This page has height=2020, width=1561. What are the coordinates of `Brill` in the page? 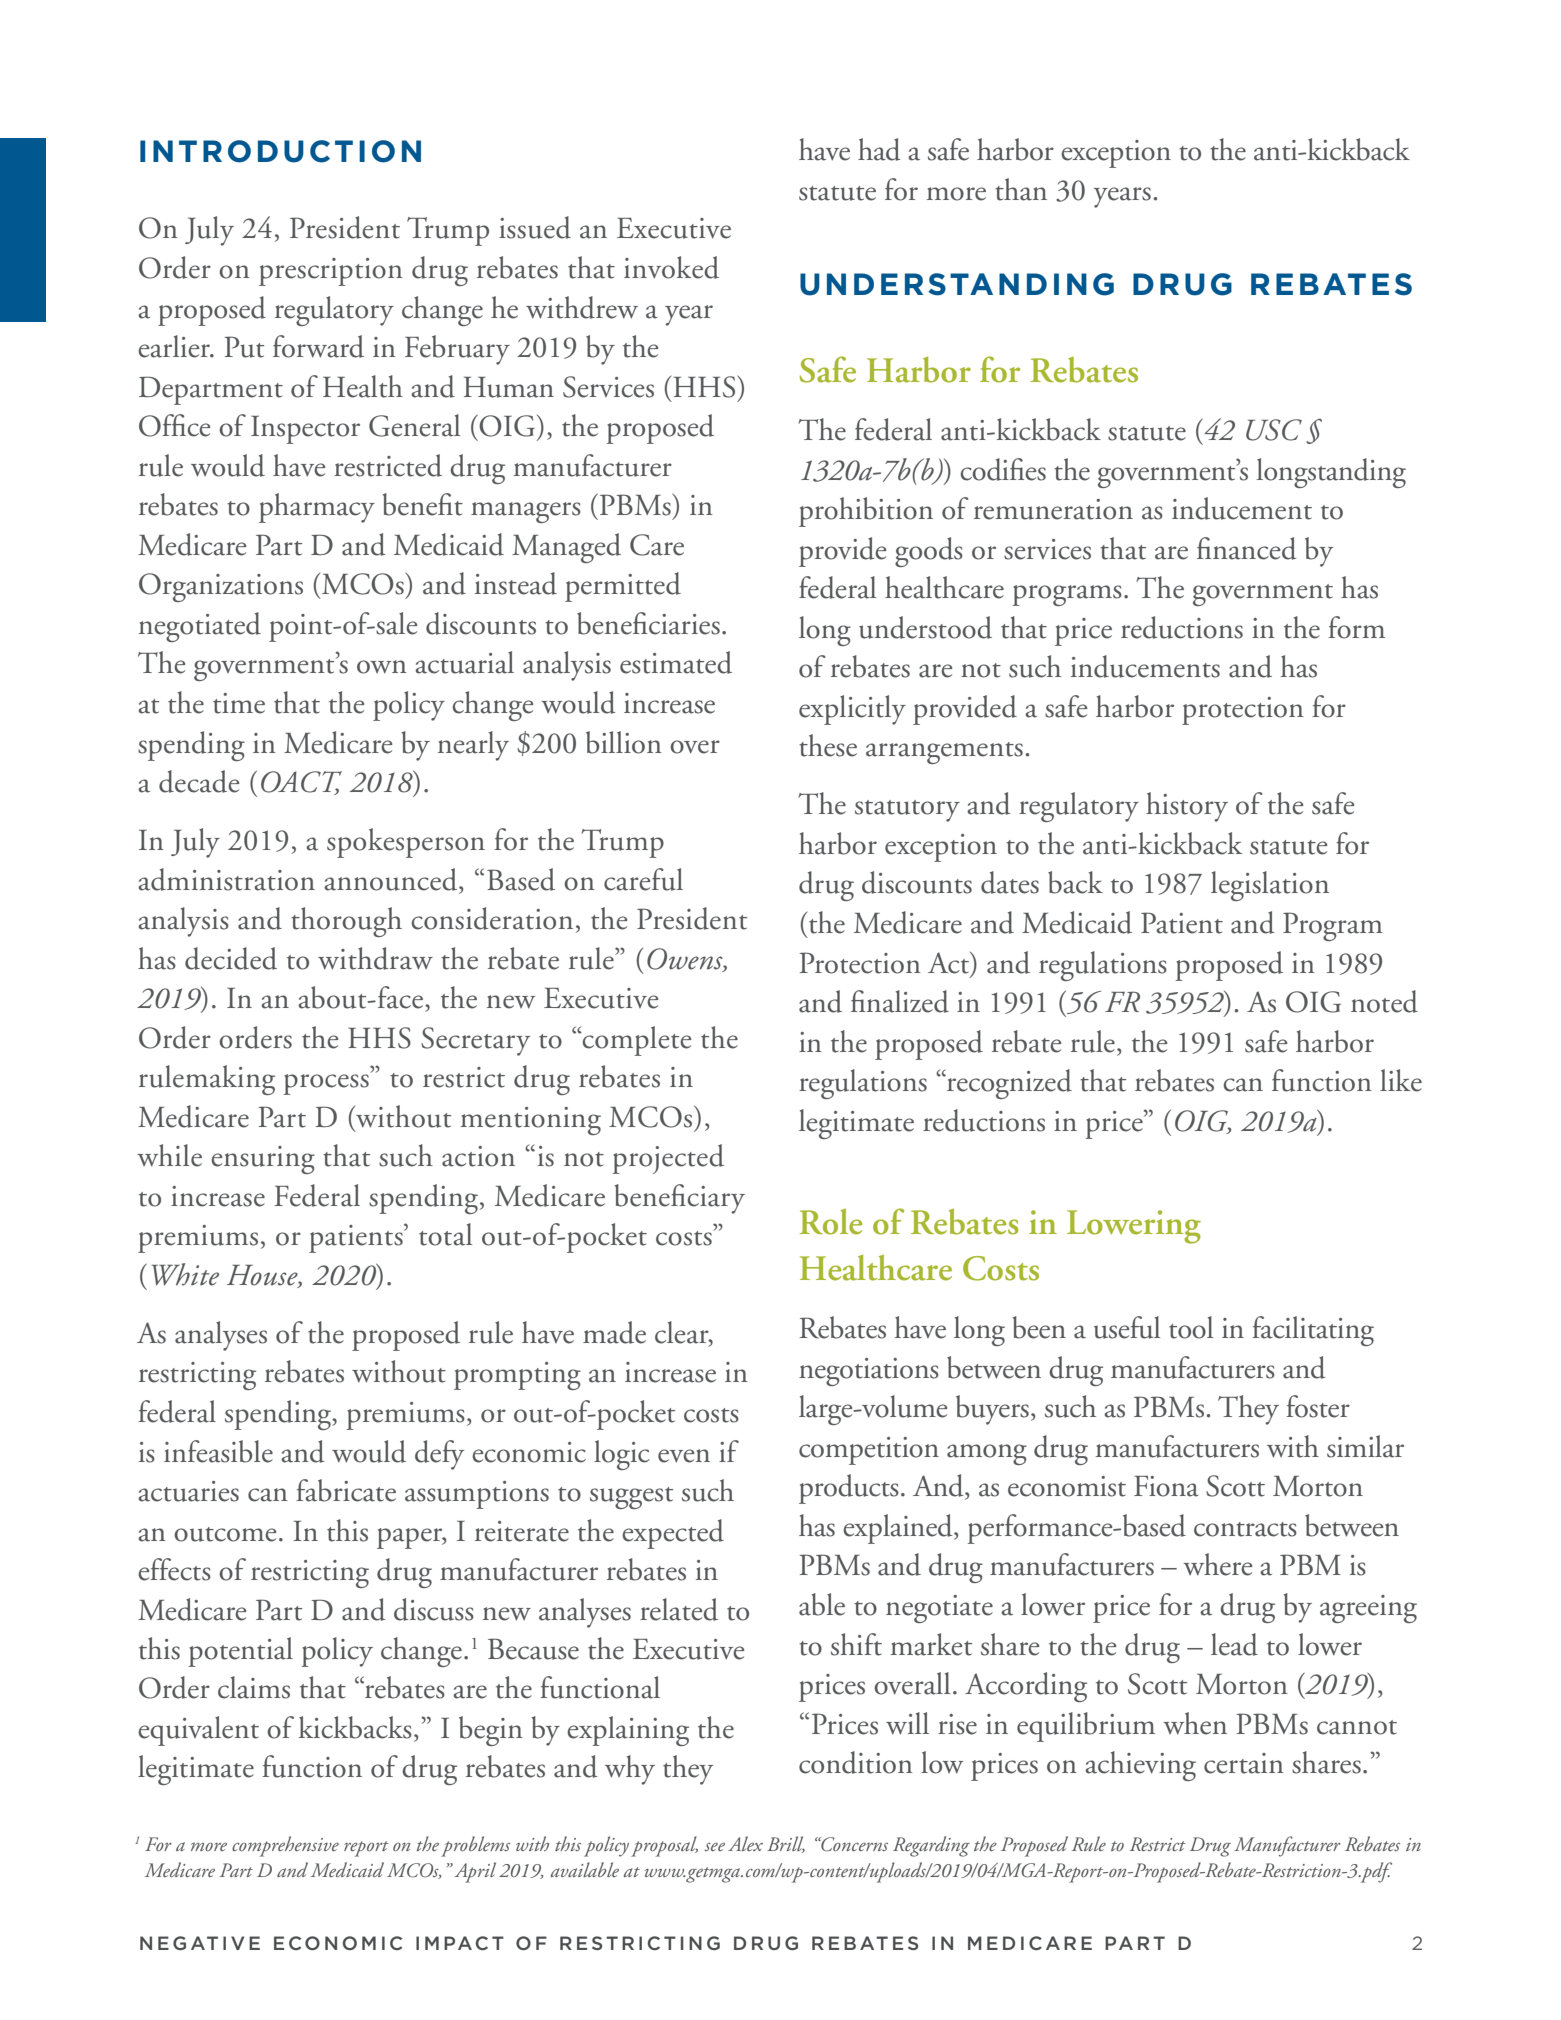 It's located at (786, 1844).
